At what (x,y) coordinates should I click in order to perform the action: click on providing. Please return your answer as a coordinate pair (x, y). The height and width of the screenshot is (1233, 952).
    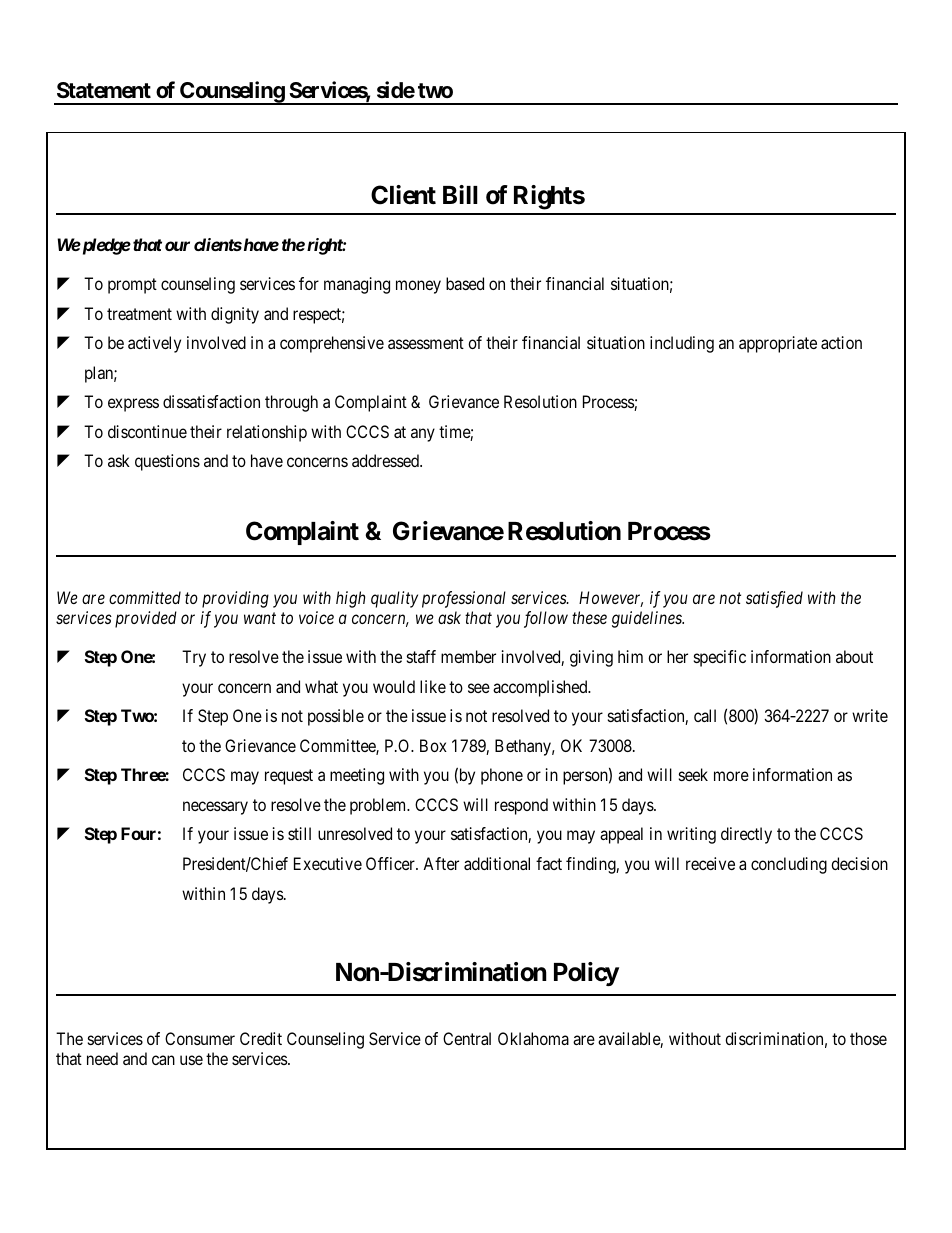
    Looking at the image, I should click on (235, 599).
